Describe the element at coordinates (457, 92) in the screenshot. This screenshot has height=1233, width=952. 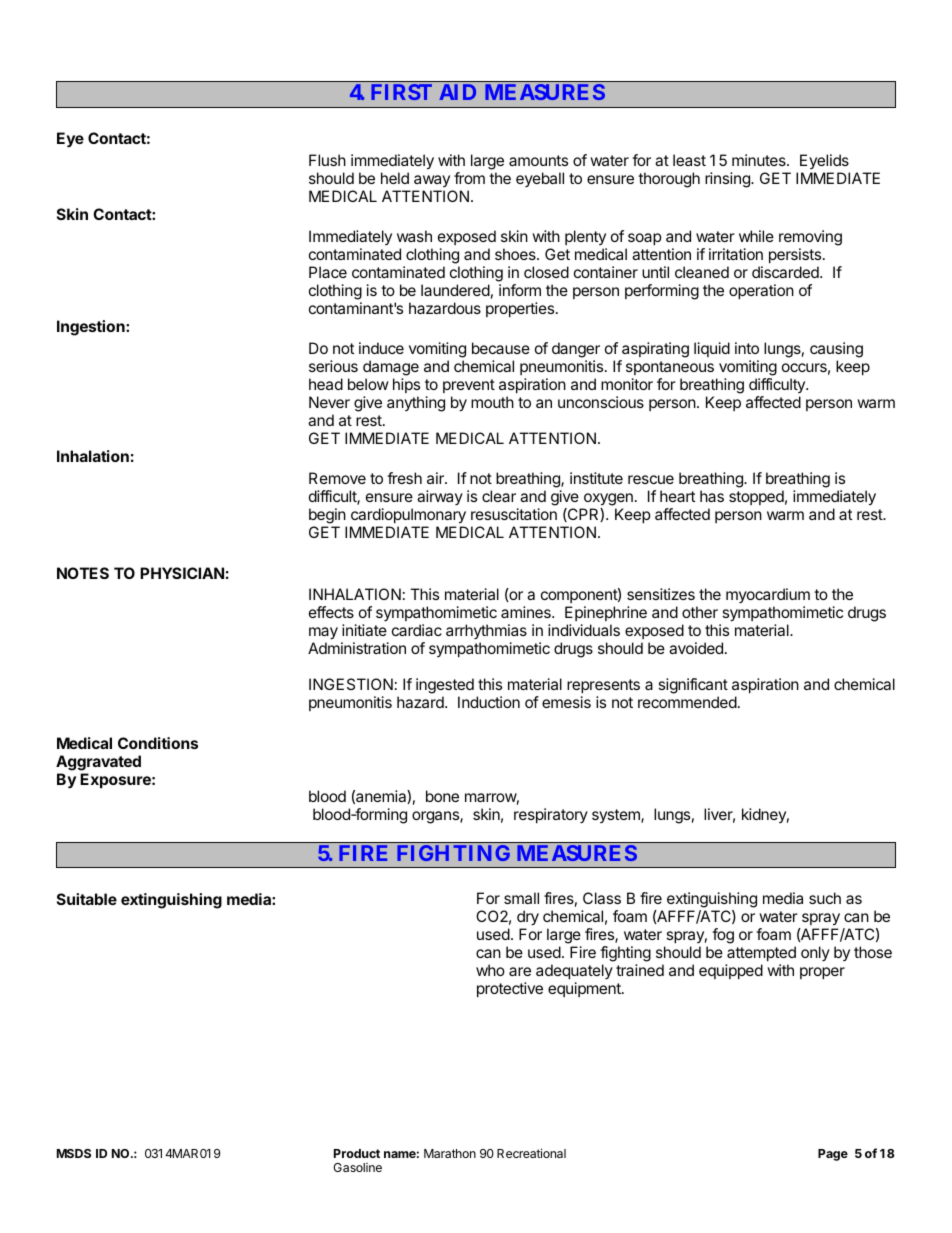
I see `AID` at that location.
